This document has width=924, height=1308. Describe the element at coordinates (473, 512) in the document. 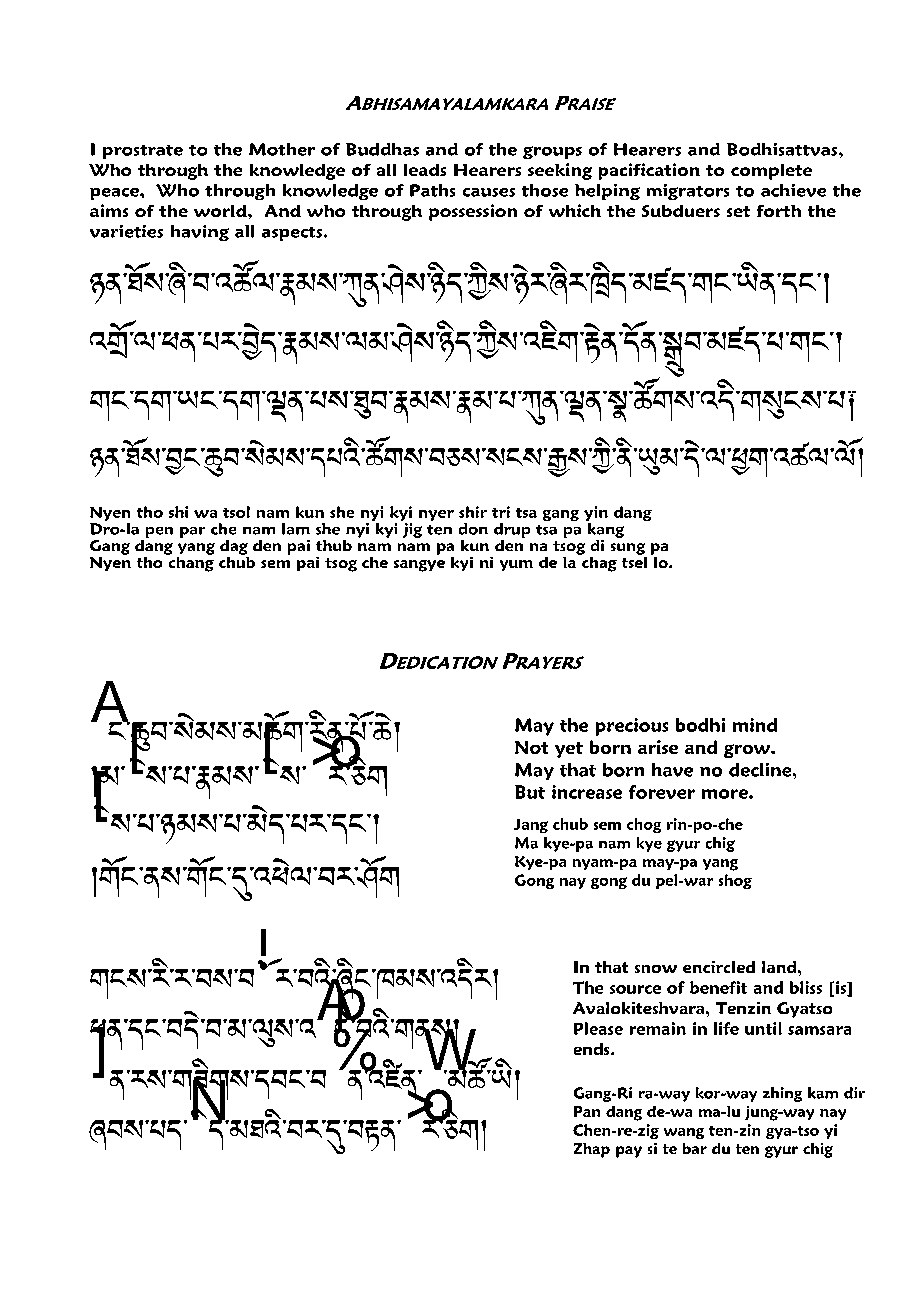

I see `shir` at that location.
